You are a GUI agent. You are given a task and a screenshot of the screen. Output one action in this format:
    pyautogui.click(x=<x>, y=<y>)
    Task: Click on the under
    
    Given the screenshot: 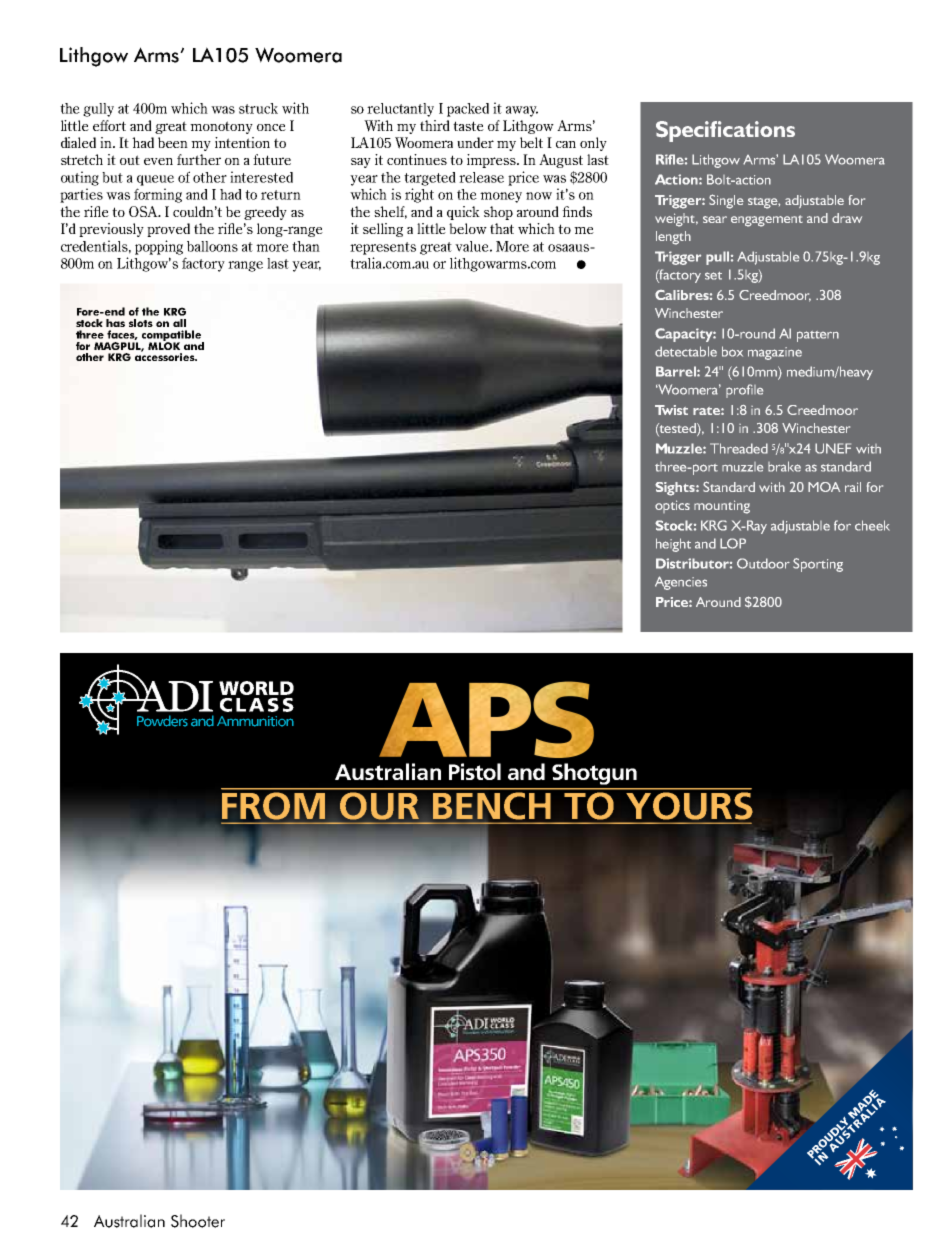 What is the action you would take?
    pyautogui.click(x=475, y=142)
